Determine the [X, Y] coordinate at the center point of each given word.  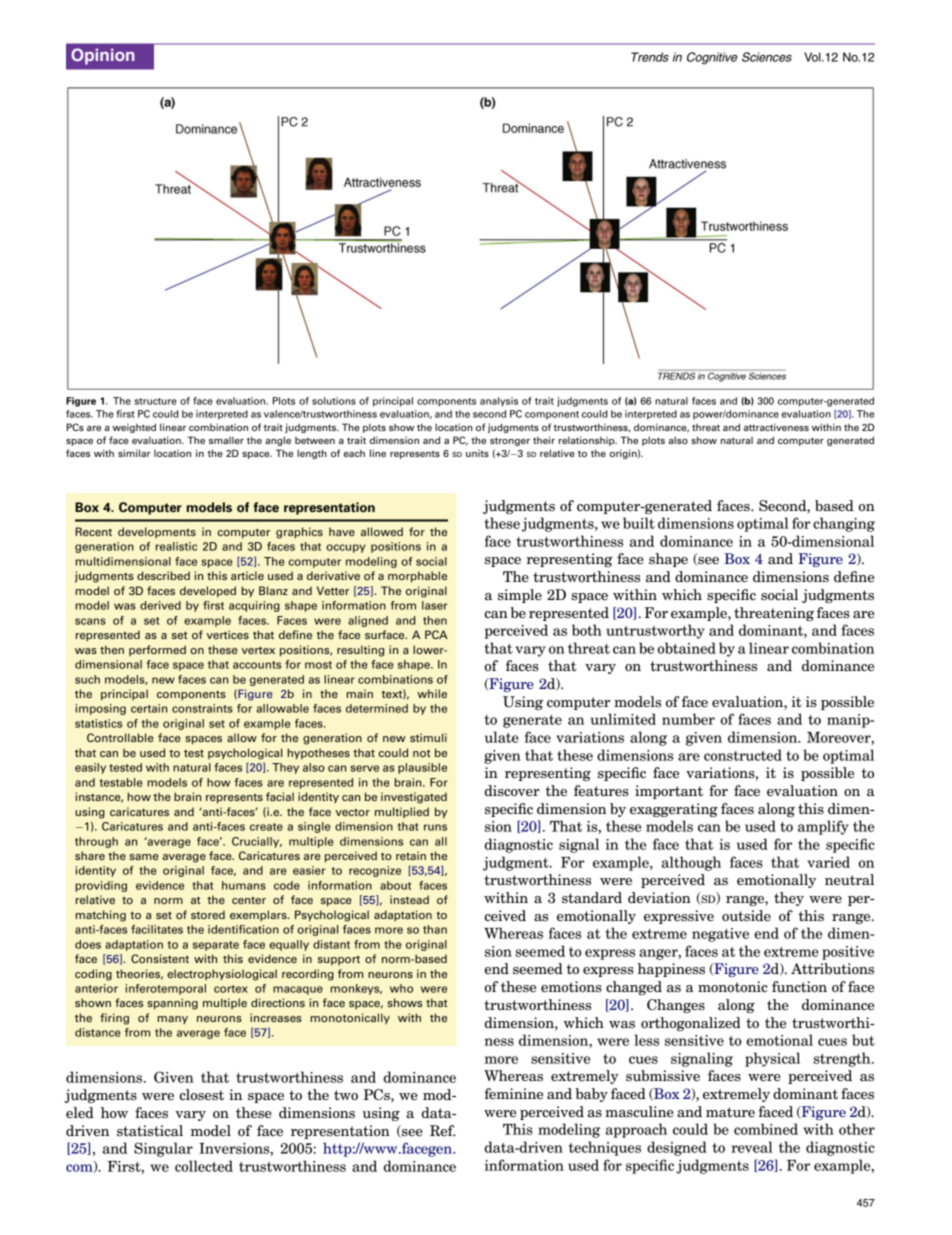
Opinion [103, 56]
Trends [650, 57]
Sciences [767, 57]
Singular [163, 1149]
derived [160, 605]
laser [435, 605]
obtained [687, 648]
